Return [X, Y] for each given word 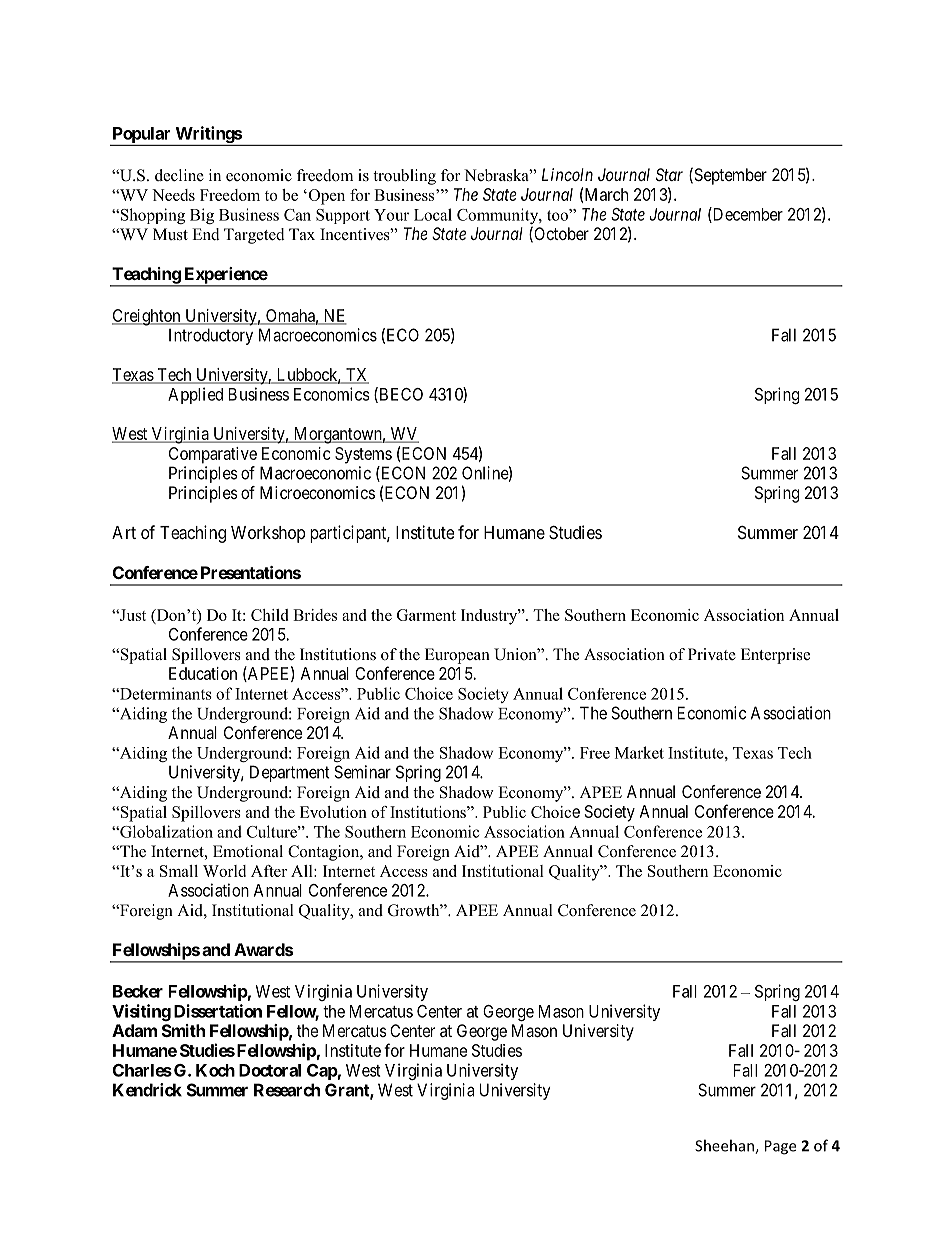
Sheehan [725, 1146]
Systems [363, 455]
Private [712, 654]
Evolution [333, 812]
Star [669, 174]
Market [639, 752]
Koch [215, 1070]
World [224, 871]
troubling [404, 177]
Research [287, 1090]
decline [179, 175]
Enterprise [775, 656]
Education [203, 673]
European [457, 656]
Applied [195, 395]
